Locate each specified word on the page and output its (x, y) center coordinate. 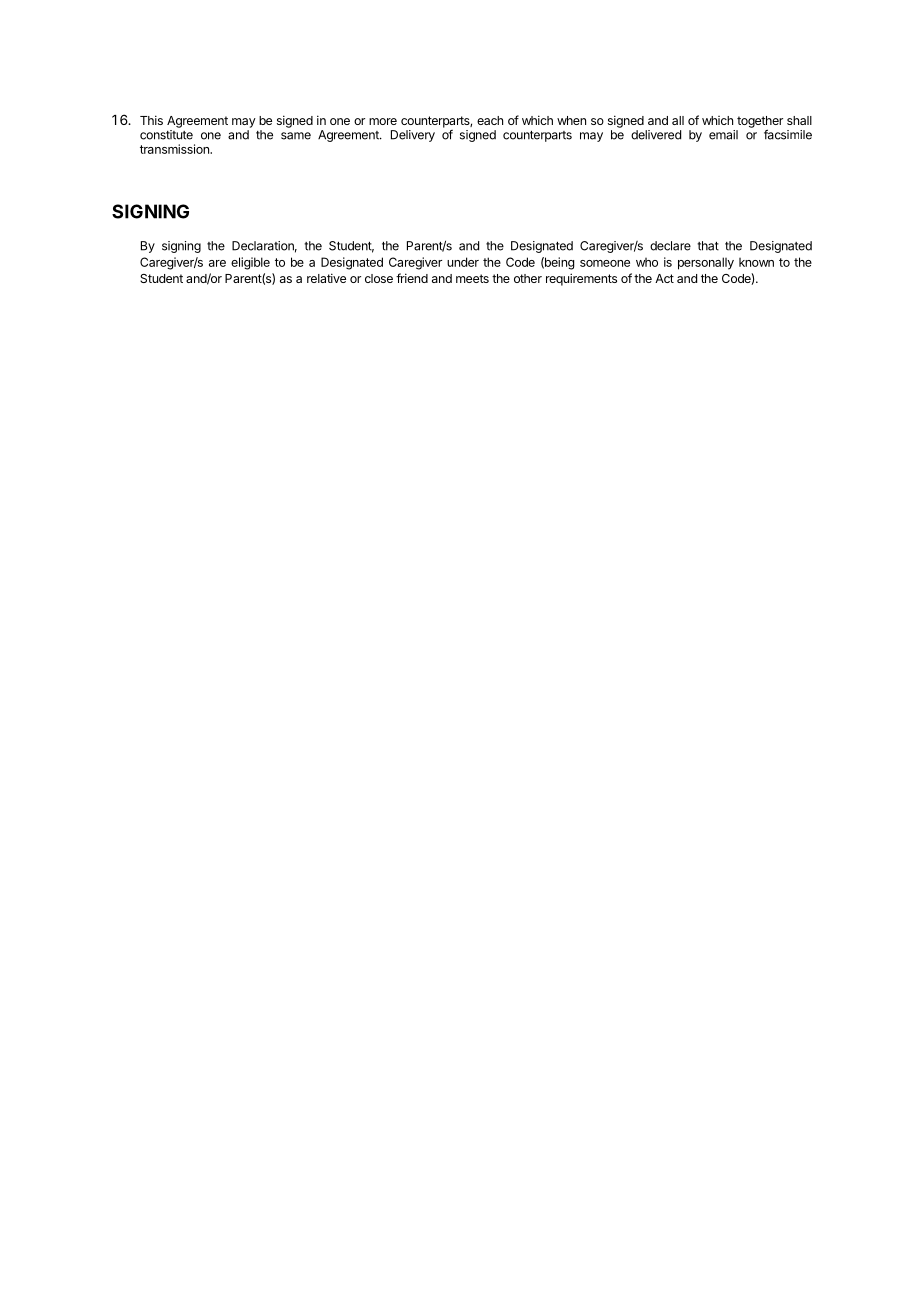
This (151, 120)
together (760, 123)
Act (664, 278)
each (490, 120)
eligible (250, 263)
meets (472, 278)
